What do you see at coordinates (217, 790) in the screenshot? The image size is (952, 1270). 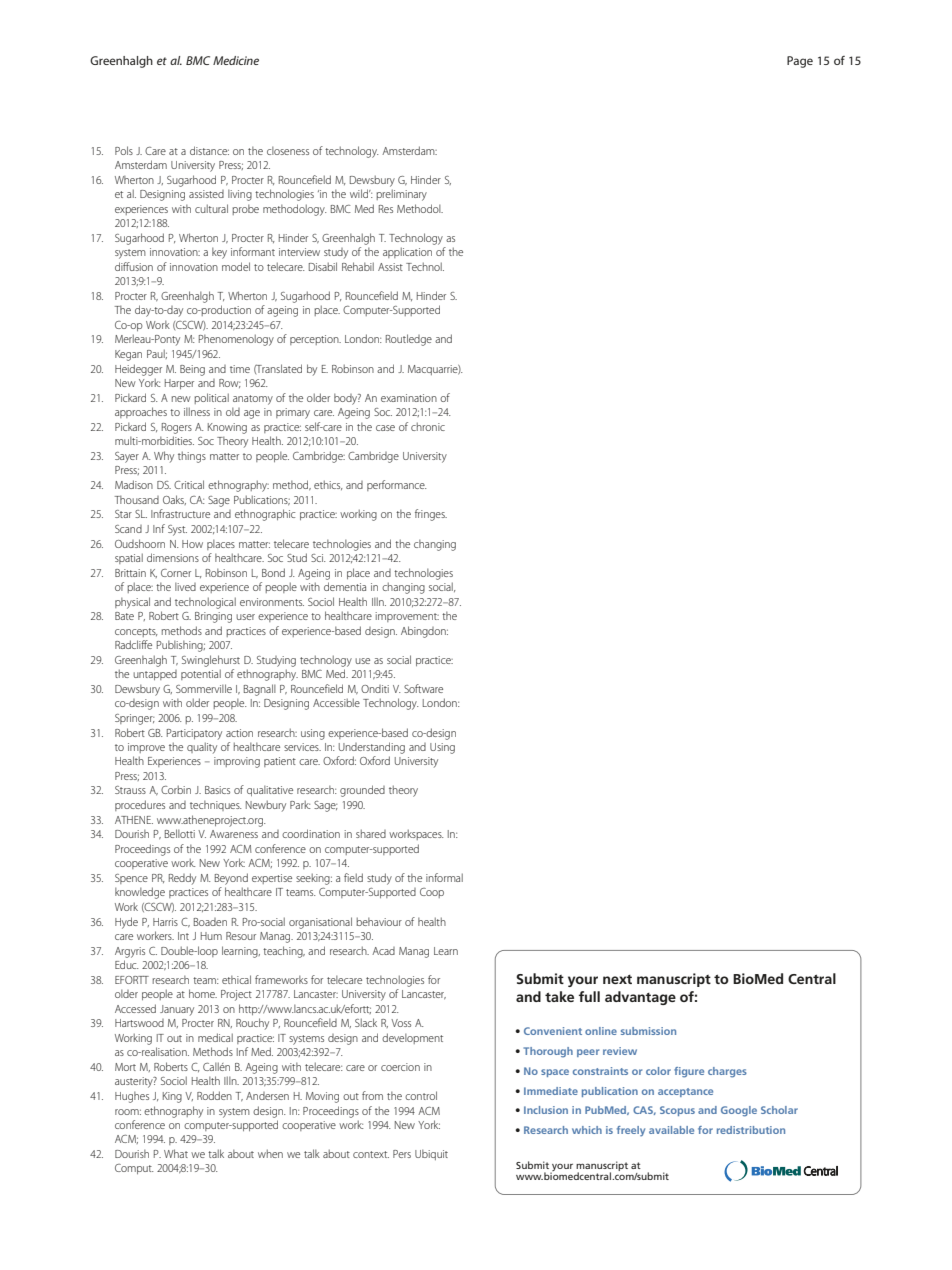 I see `Basics` at bounding box center [217, 790].
